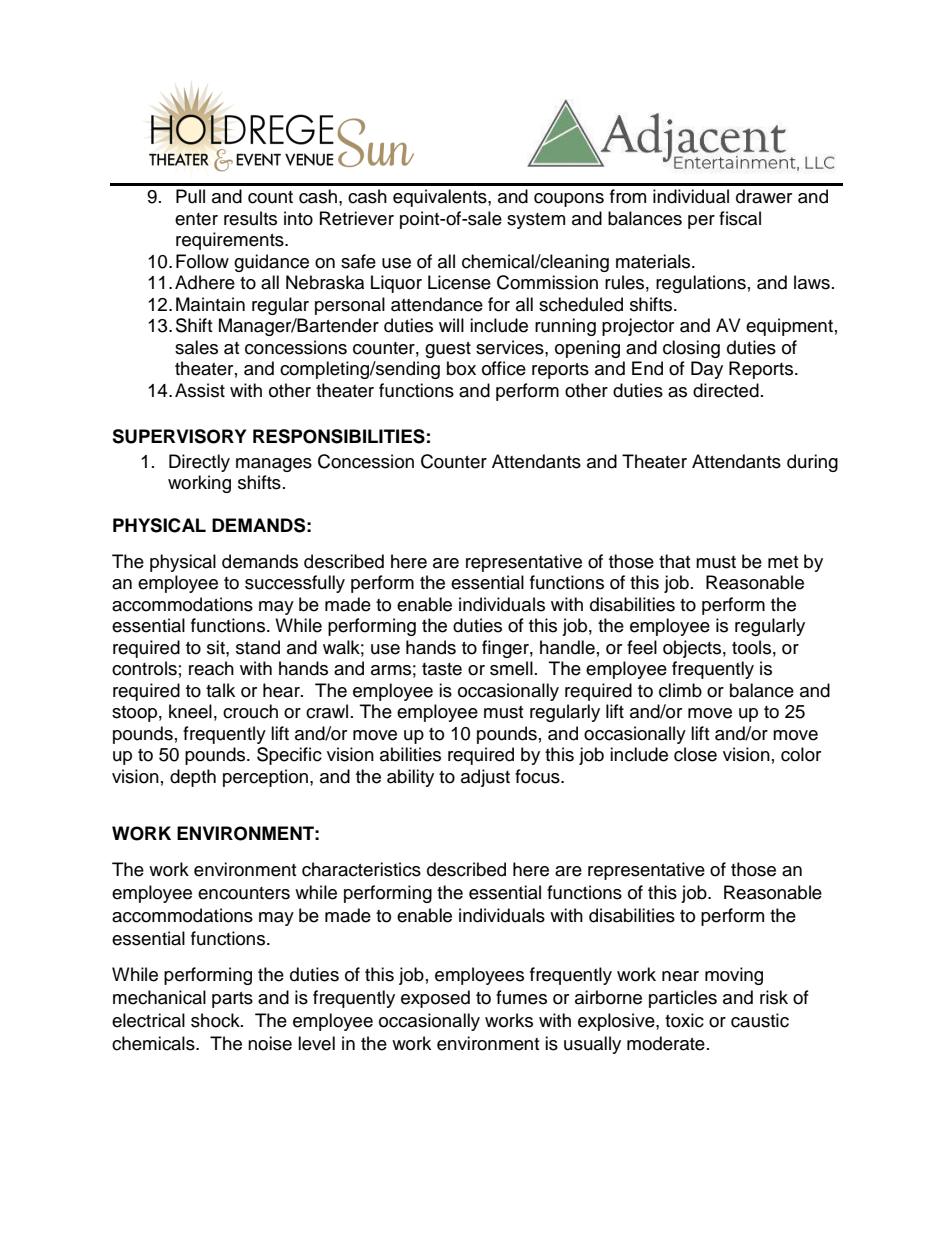  I want to click on close, so click(695, 754).
